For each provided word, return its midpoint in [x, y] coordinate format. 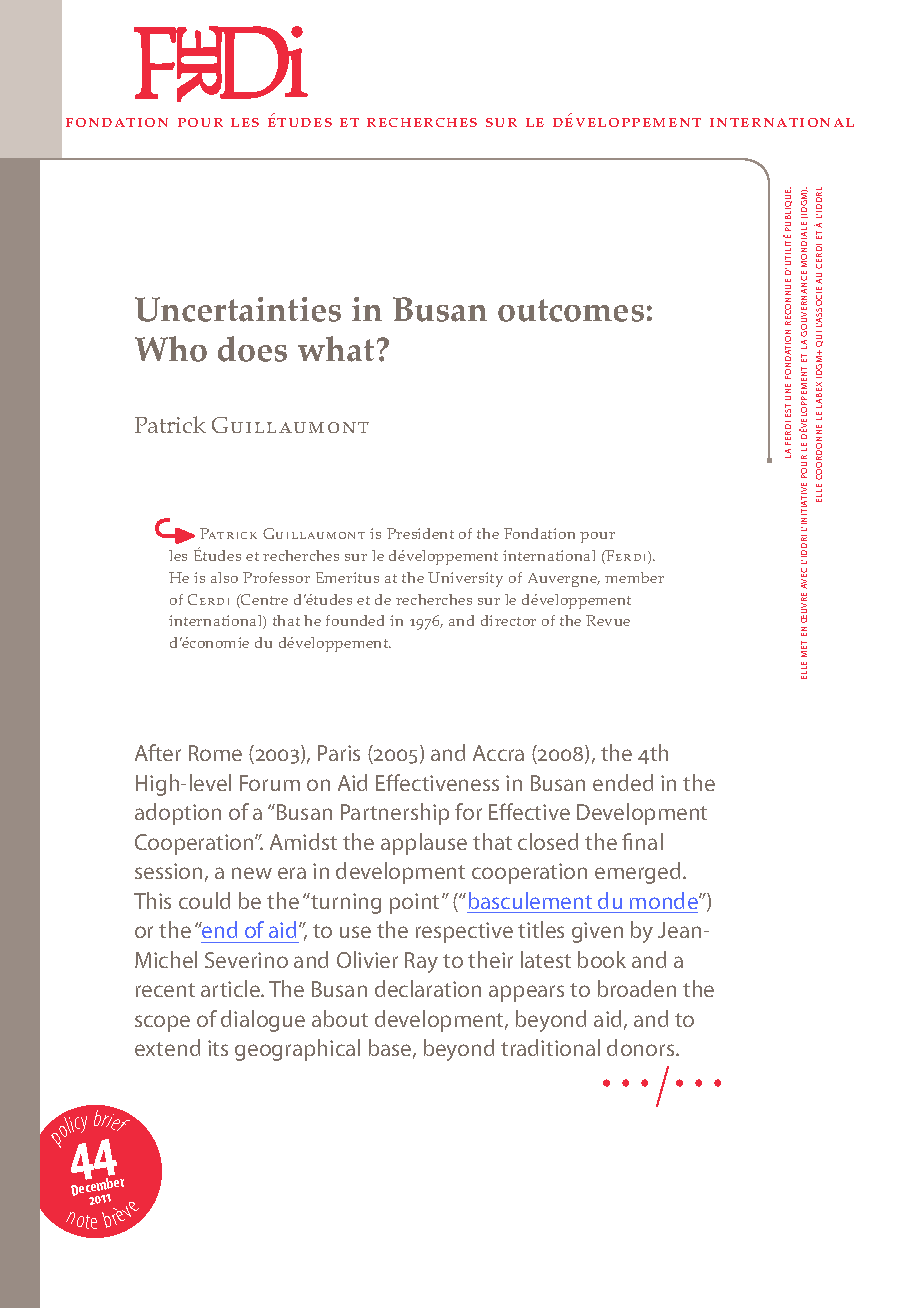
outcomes [571, 310]
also [224, 577]
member [634, 577]
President [420, 533]
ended [623, 782]
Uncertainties [238, 309]
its [218, 1048]
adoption [178, 814]
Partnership [395, 814]
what [336, 349]
